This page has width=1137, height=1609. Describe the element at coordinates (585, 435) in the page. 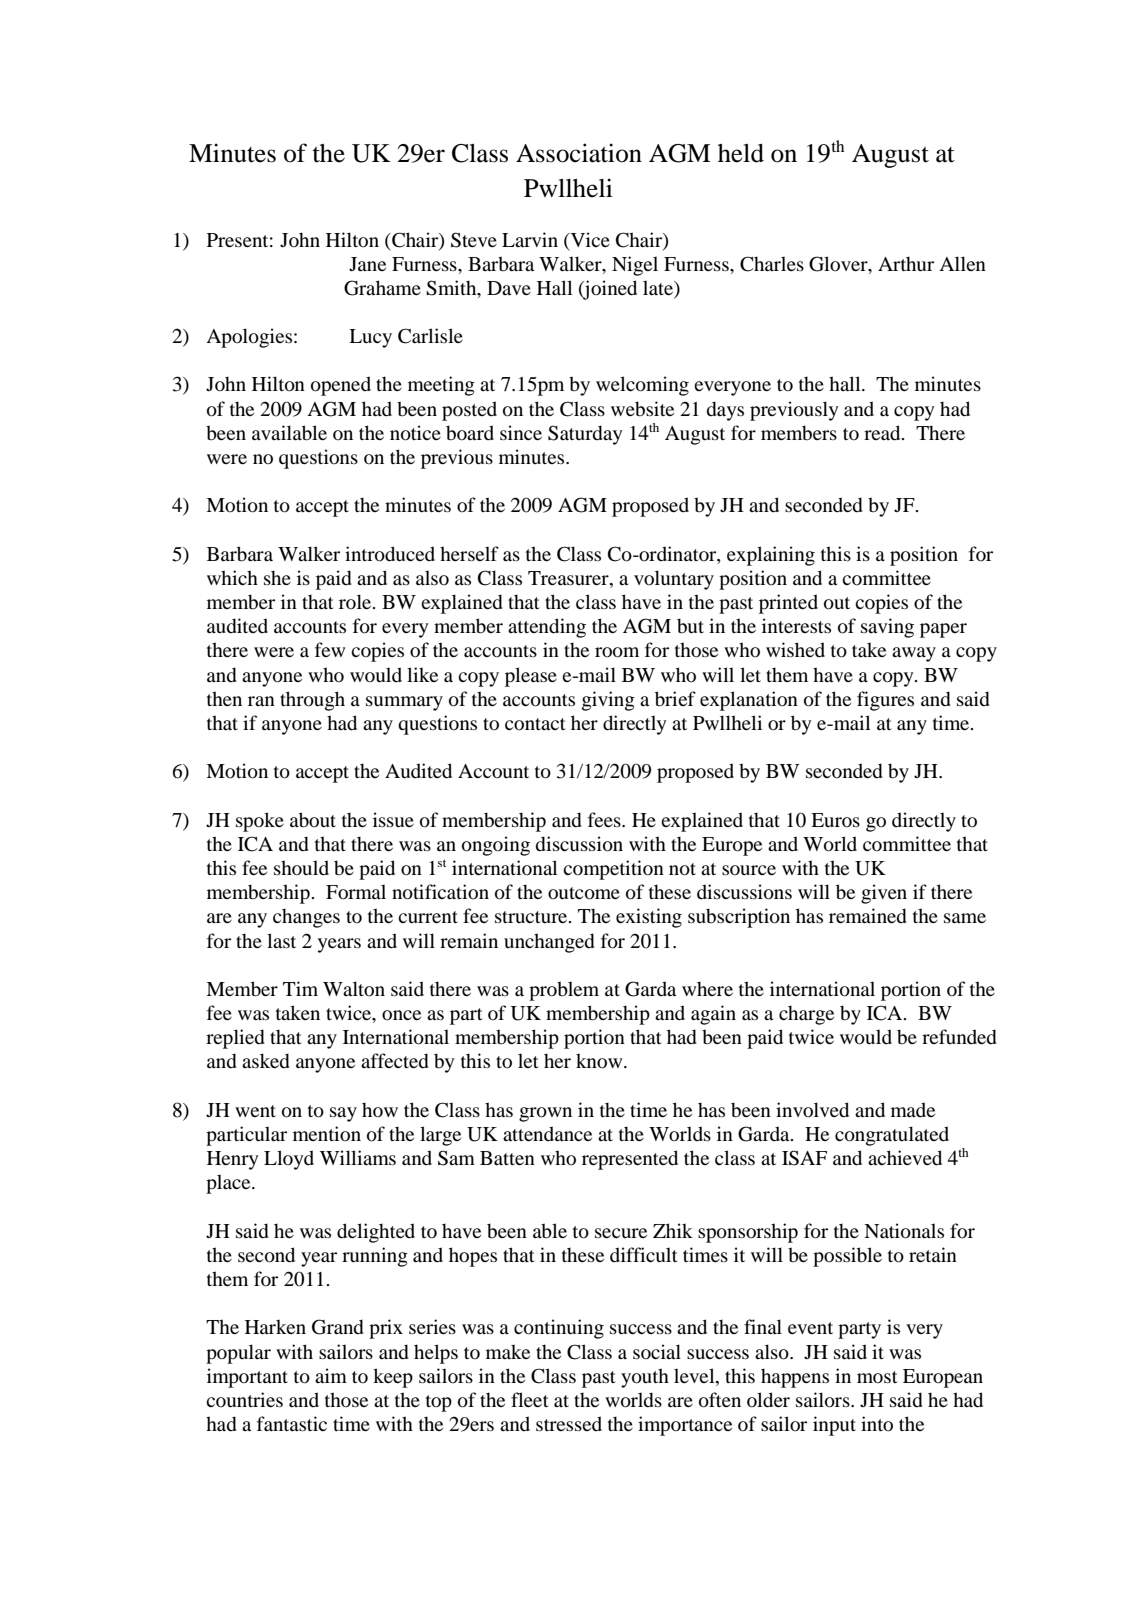

I see `Saturday` at that location.
